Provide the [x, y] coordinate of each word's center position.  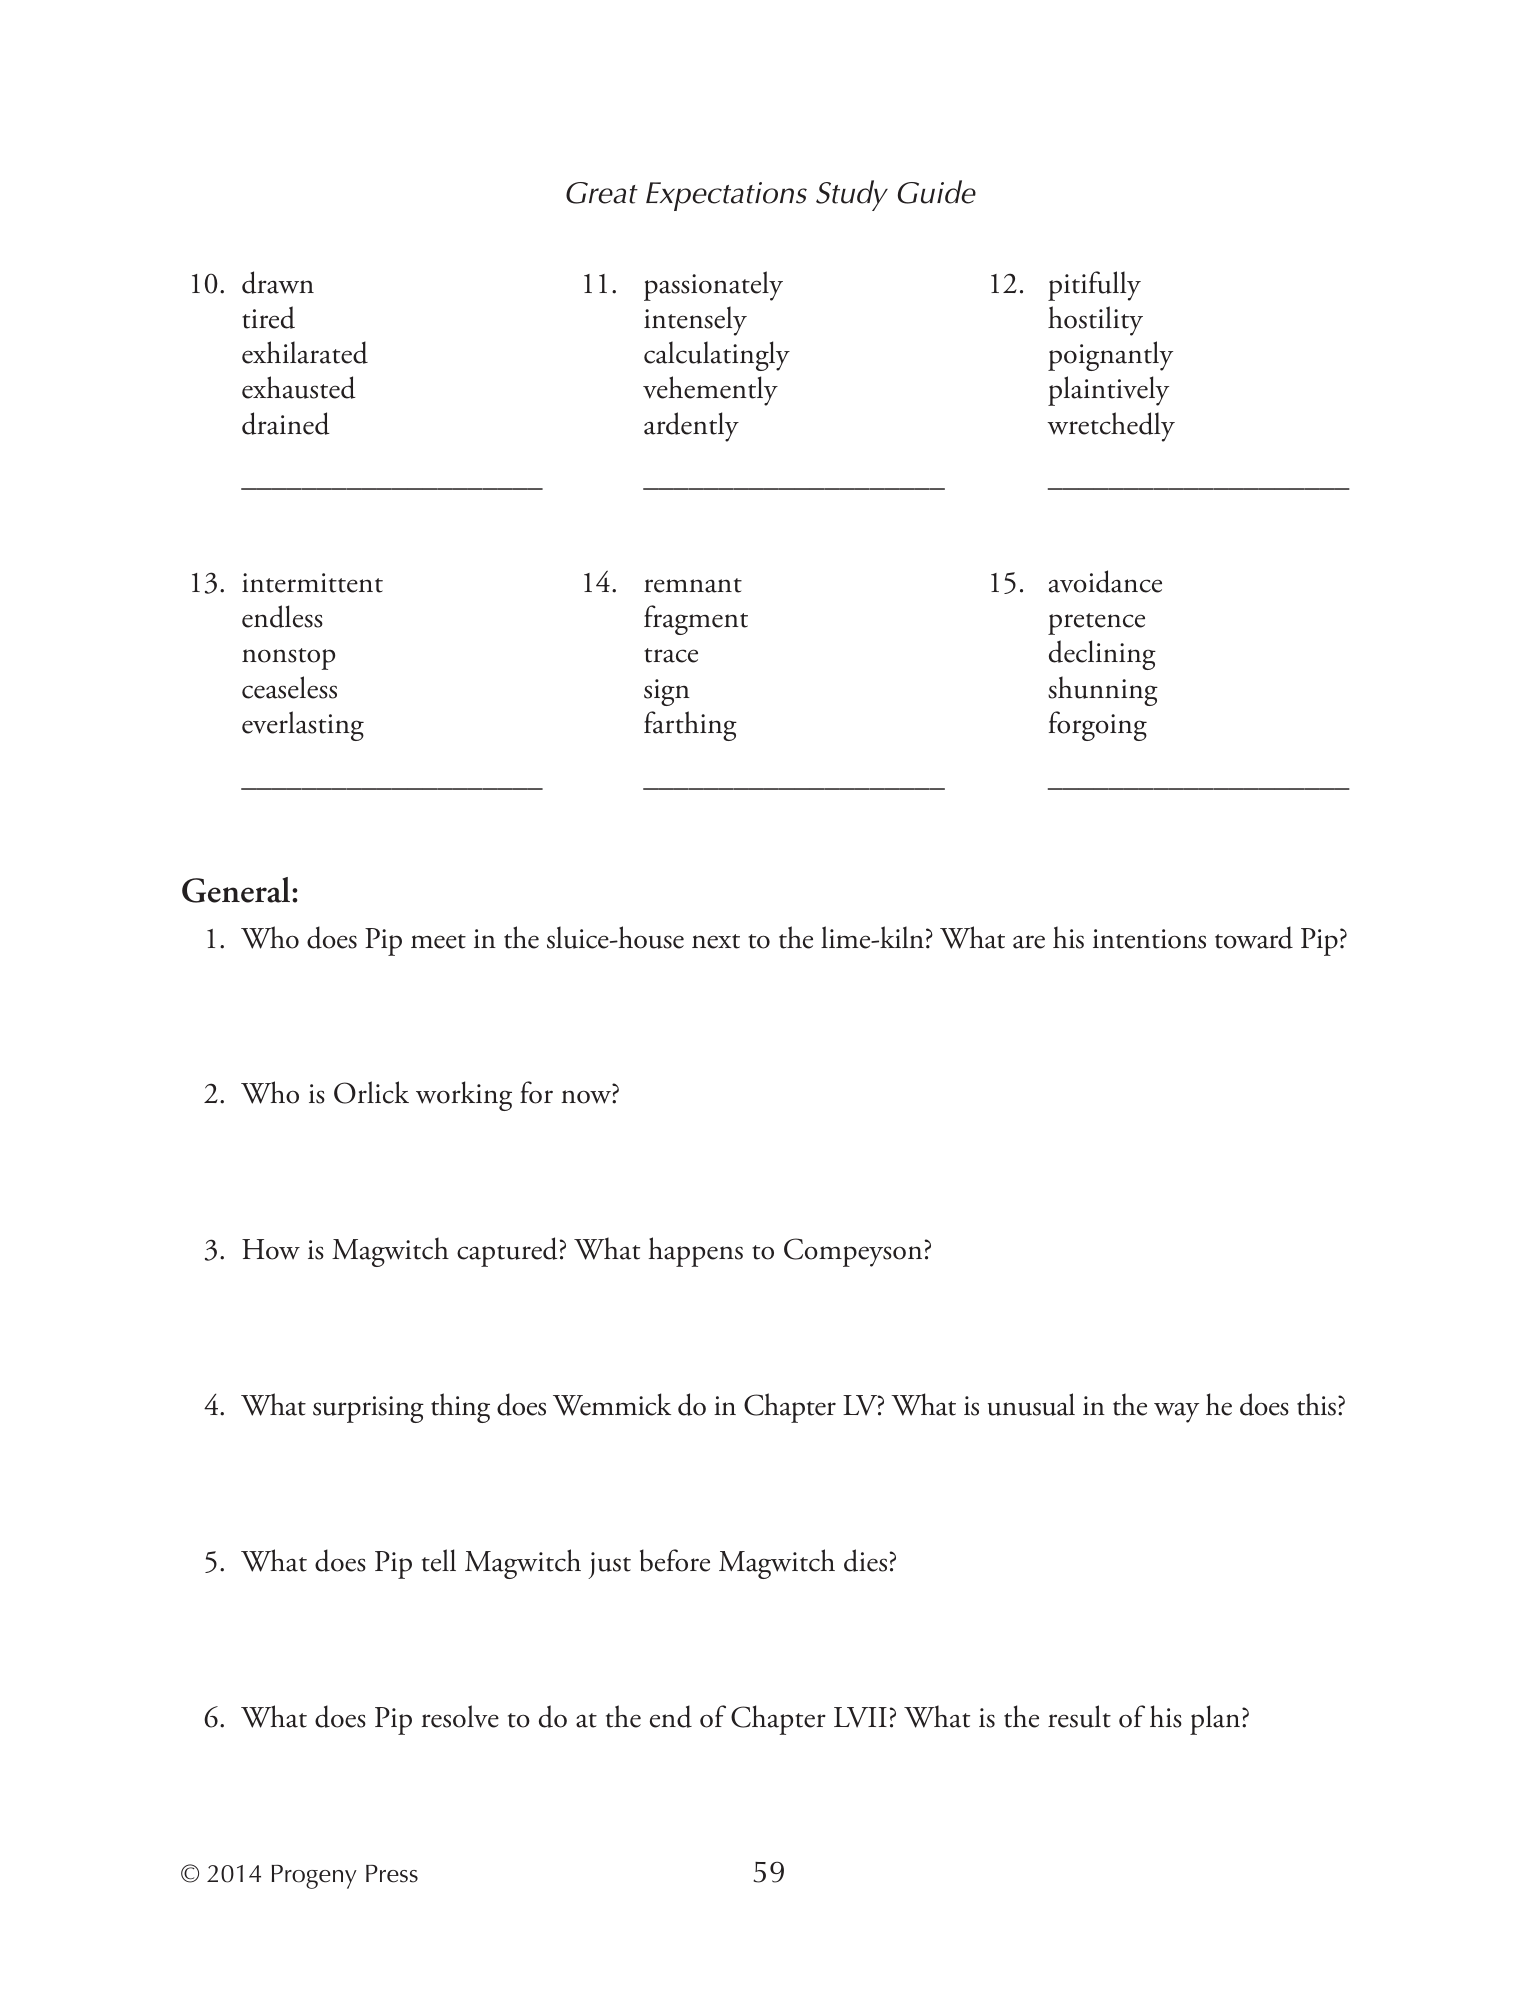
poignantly [1110, 356]
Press [392, 1874]
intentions [1149, 939]
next [716, 941]
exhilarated [305, 352]
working [464, 1096]
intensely [695, 321]
